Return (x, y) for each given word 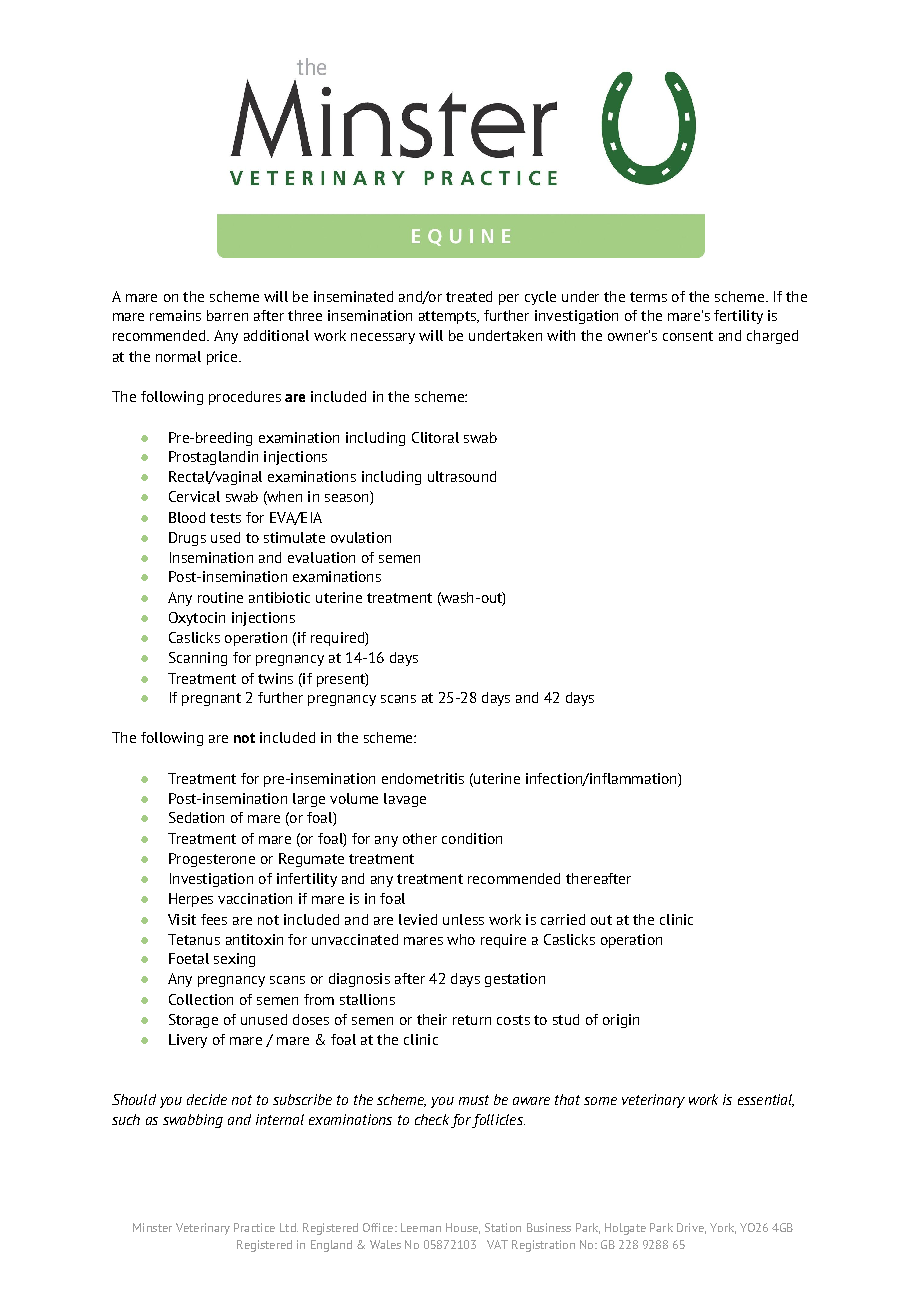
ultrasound (462, 476)
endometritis (423, 778)
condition (472, 838)
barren (227, 315)
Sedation (196, 817)
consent (688, 336)
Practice (254, 1227)
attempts (448, 317)
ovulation (361, 537)
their (432, 1019)
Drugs (187, 539)
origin (621, 1021)
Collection (201, 999)
